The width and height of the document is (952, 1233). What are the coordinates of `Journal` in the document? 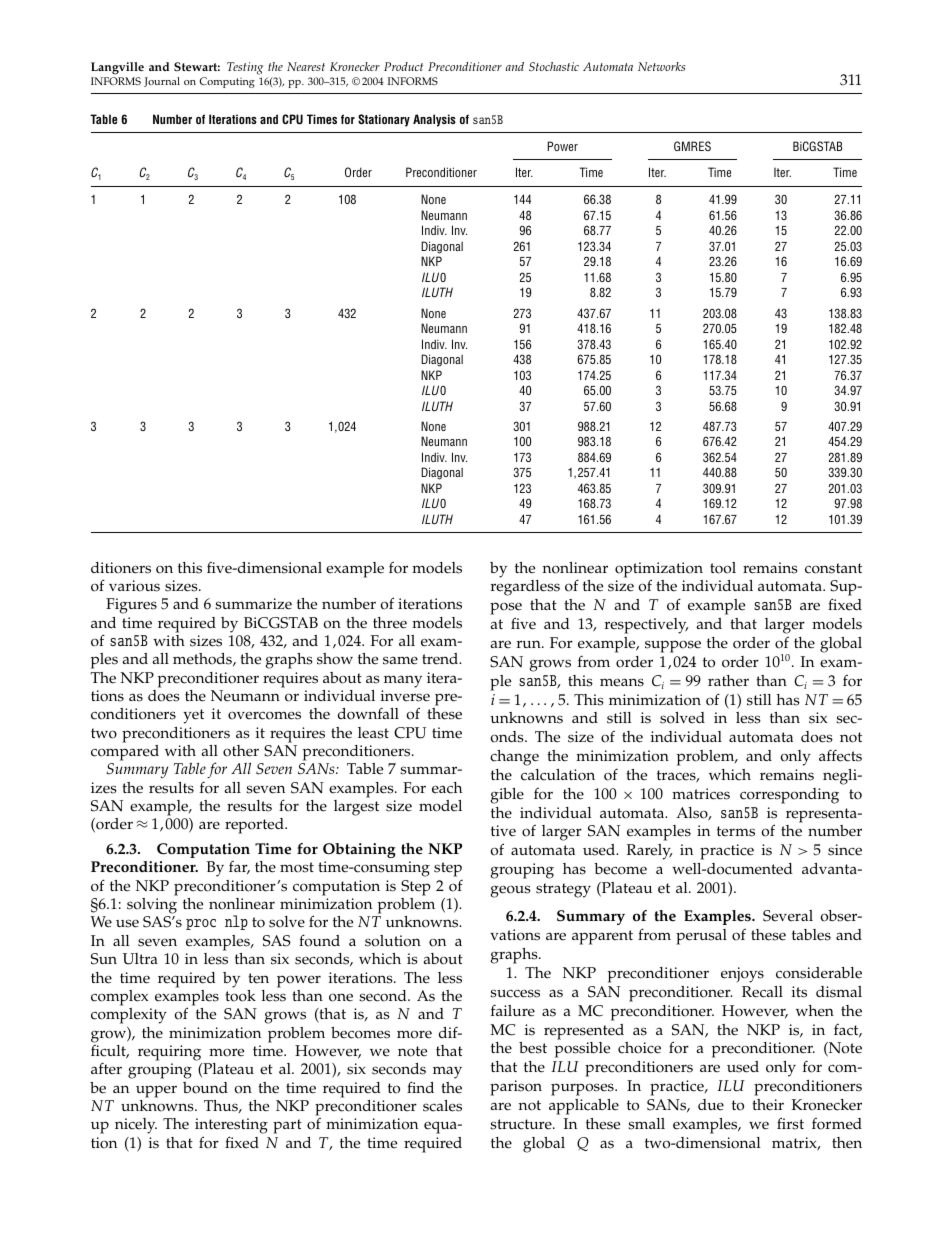 It's located at (162, 82).
